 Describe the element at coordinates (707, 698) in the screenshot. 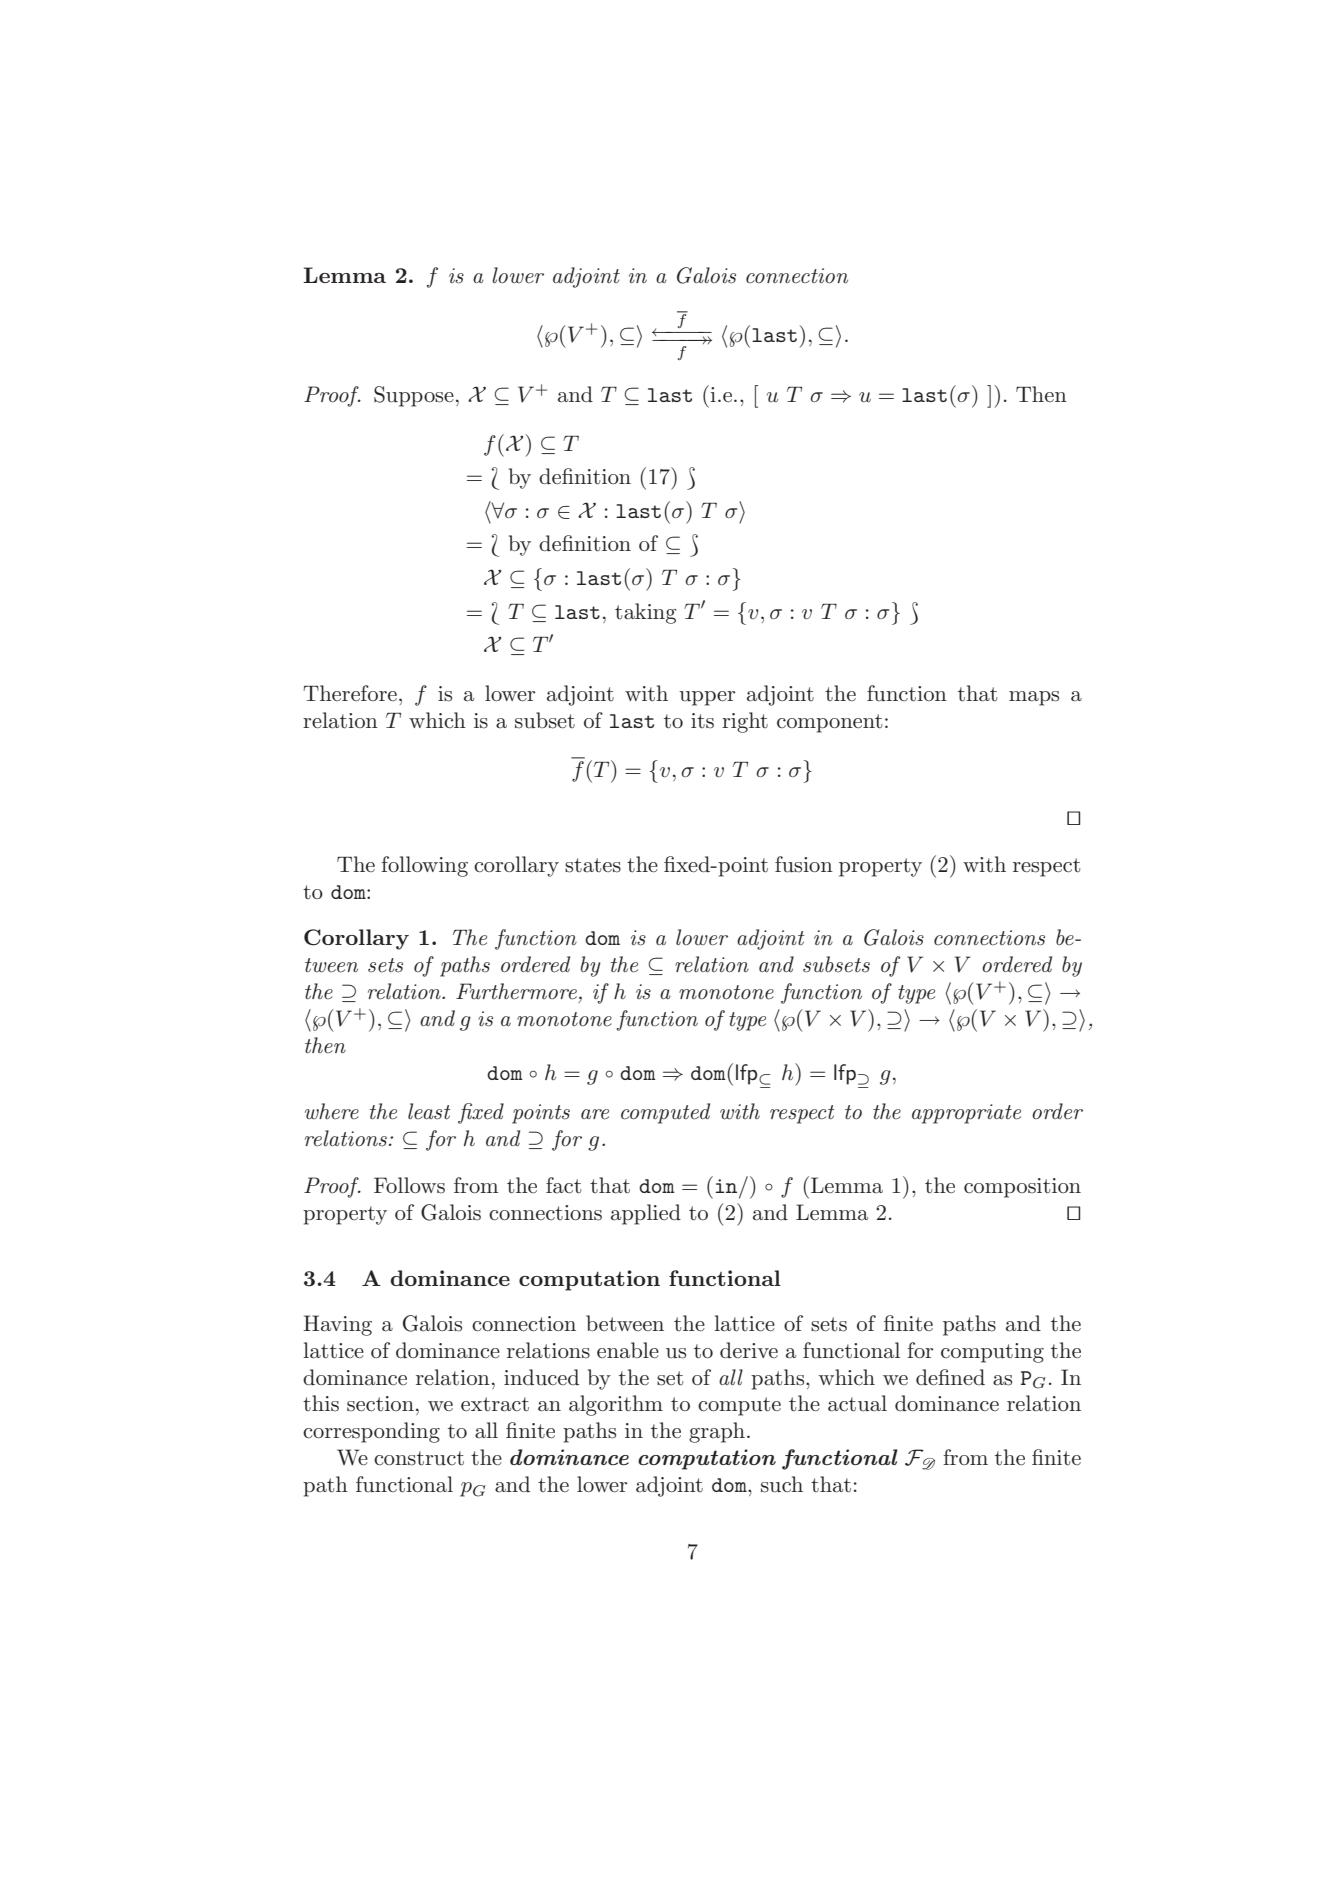

I see `upper` at that location.
